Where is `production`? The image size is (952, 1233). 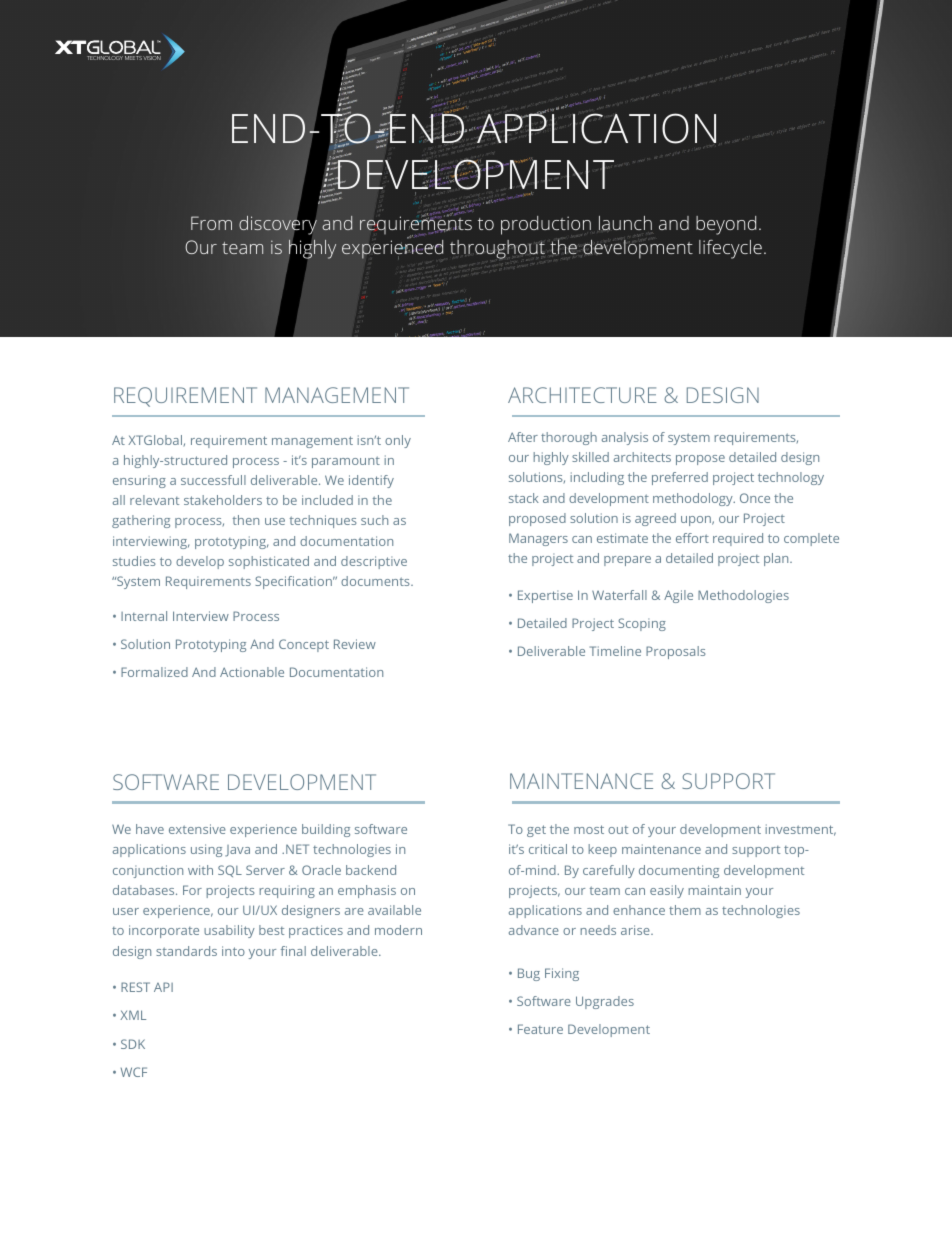 production is located at coordinates (546, 225).
